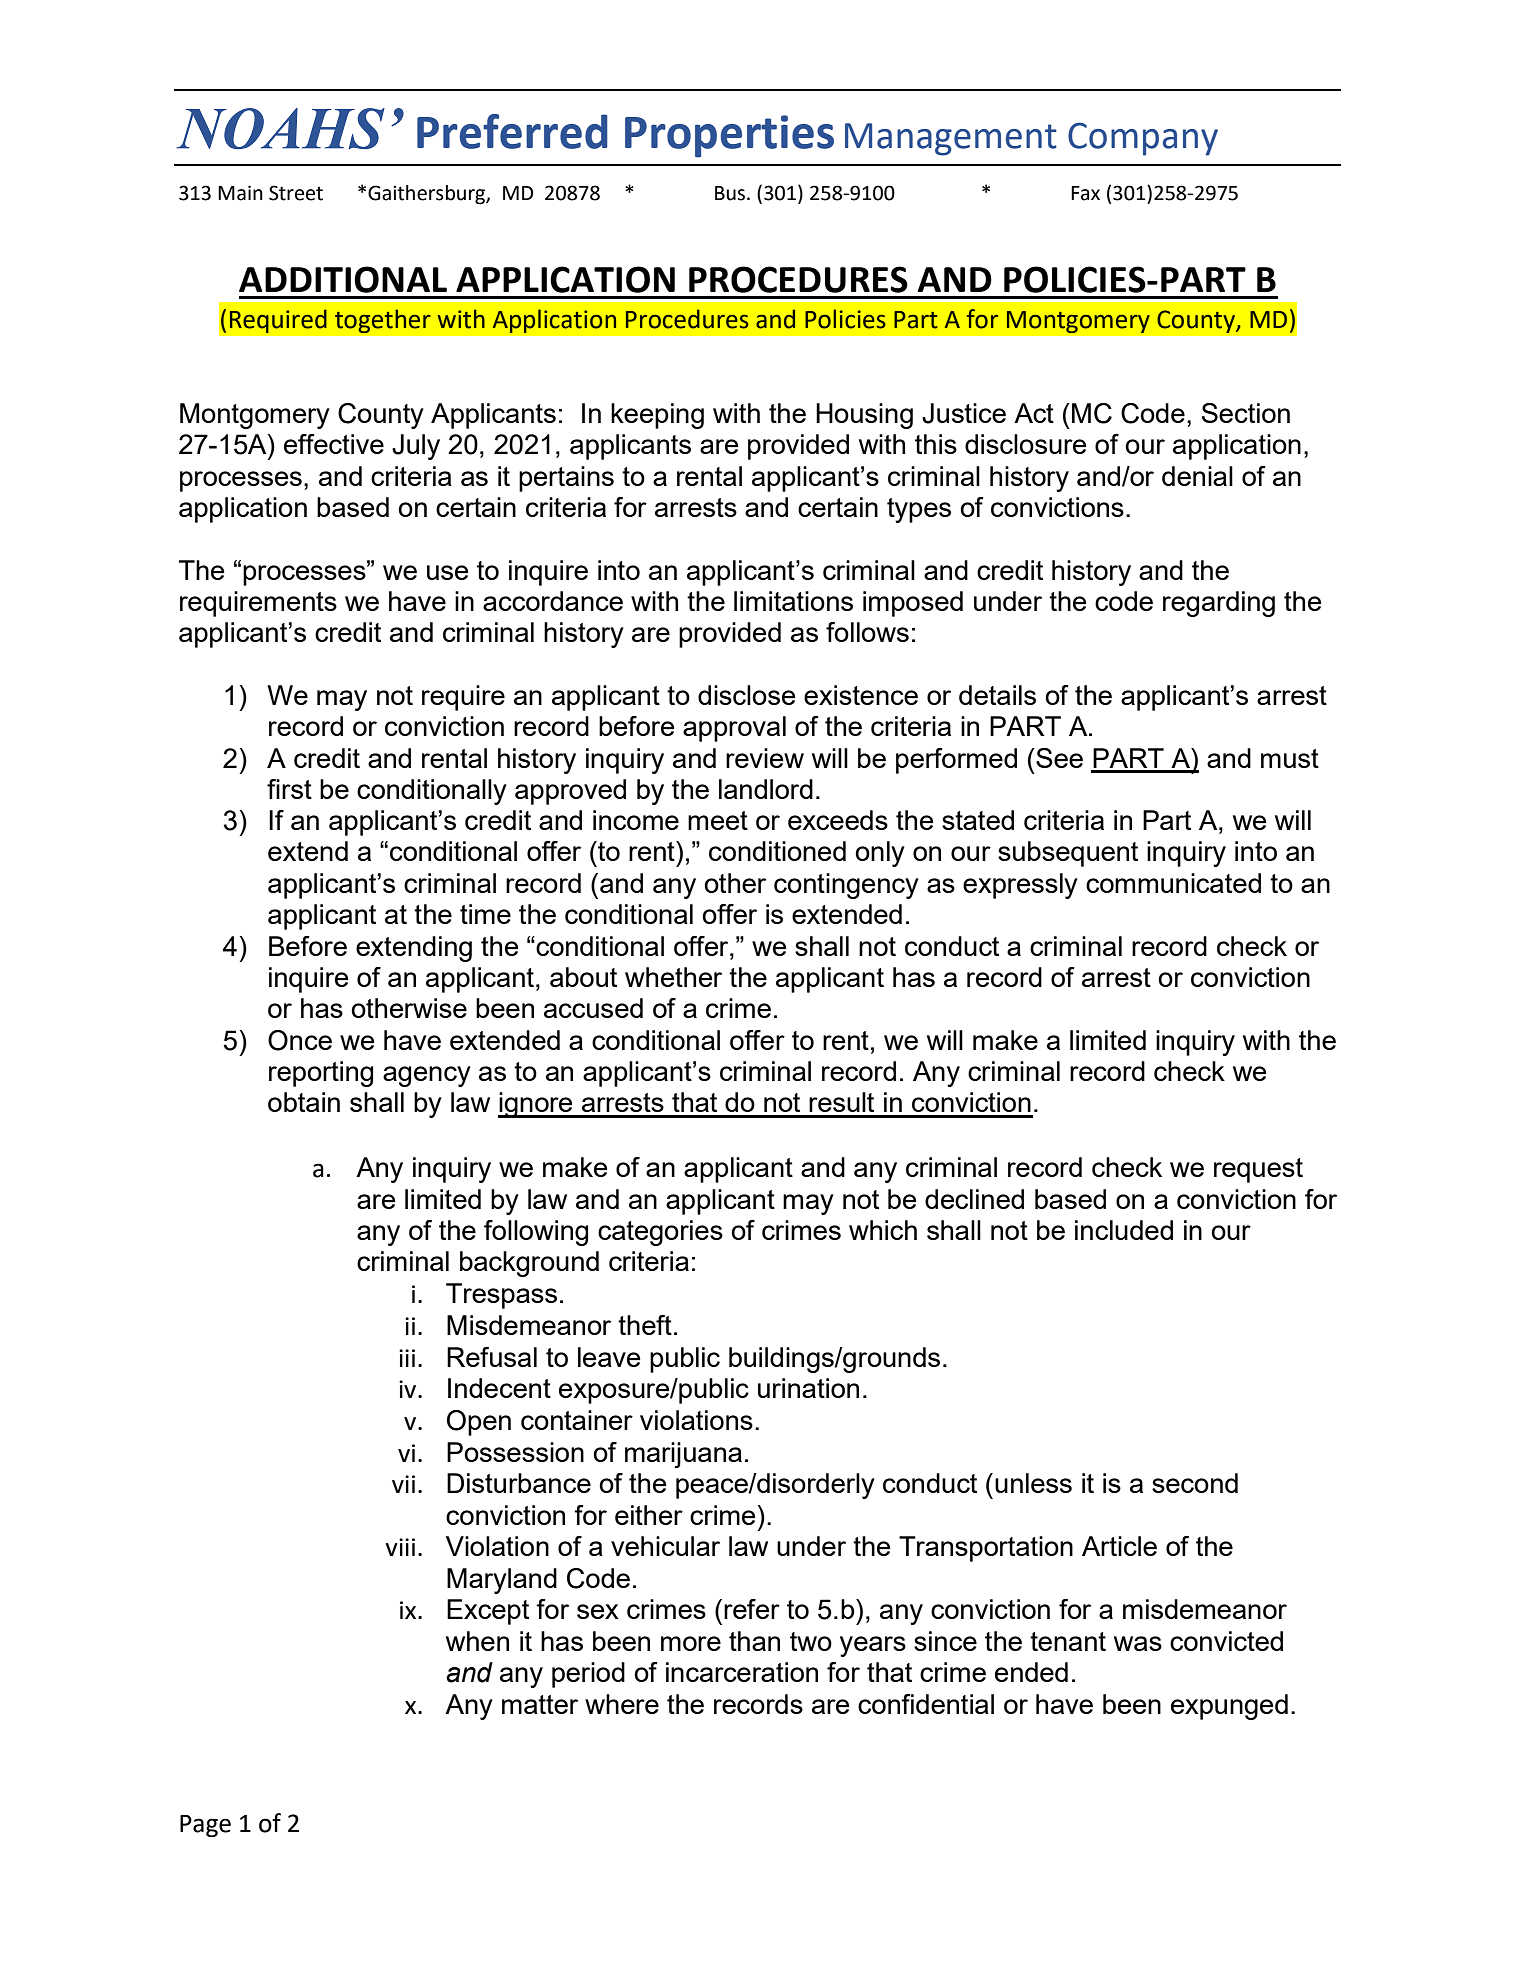 This page has width=1516, height=1962. I want to click on Page, so click(205, 1826).
